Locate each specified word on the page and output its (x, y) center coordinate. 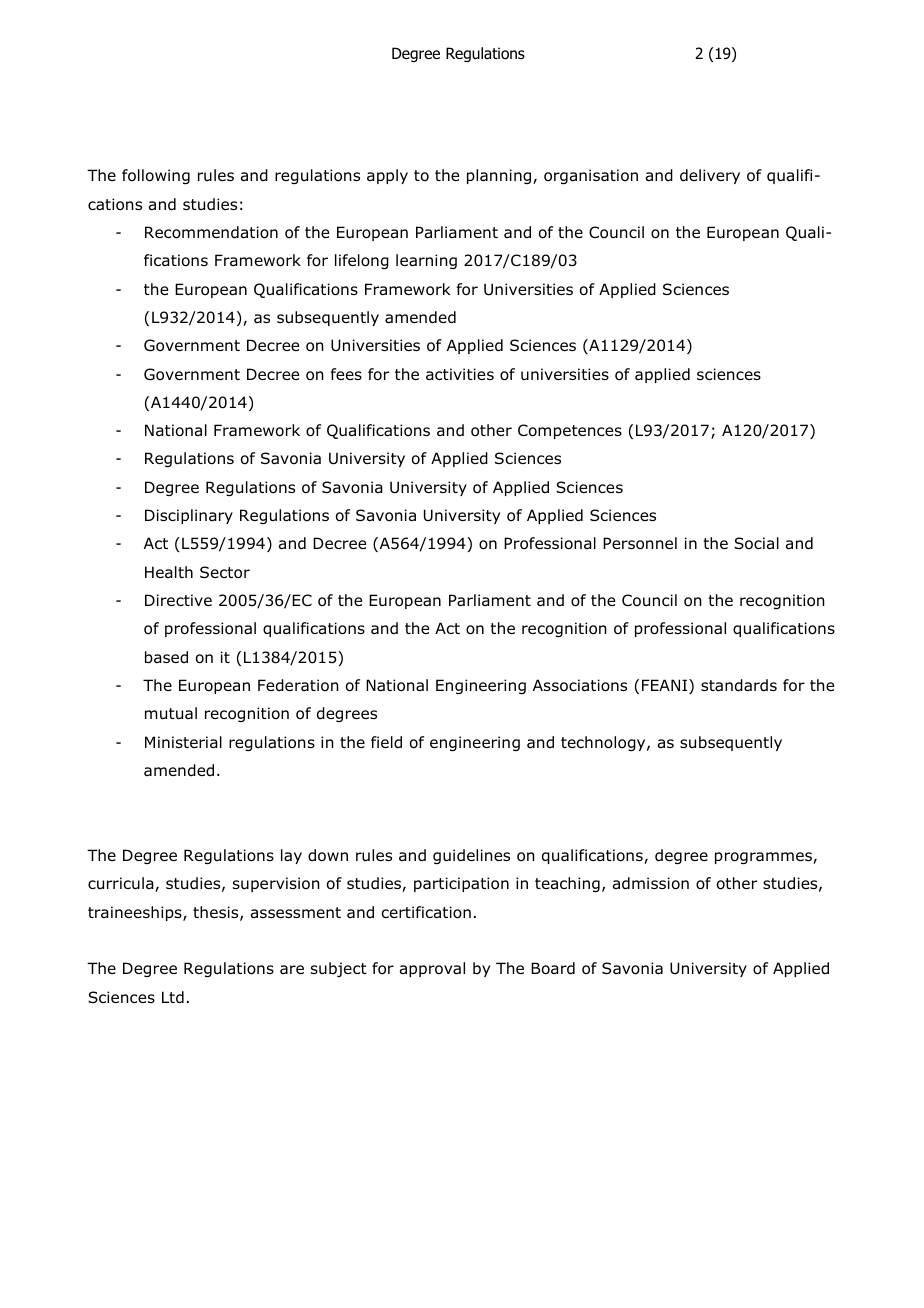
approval (432, 969)
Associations (580, 685)
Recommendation (211, 232)
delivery (710, 176)
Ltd (173, 997)
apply (387, 176)
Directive (178, 600)
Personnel (640, 543)
